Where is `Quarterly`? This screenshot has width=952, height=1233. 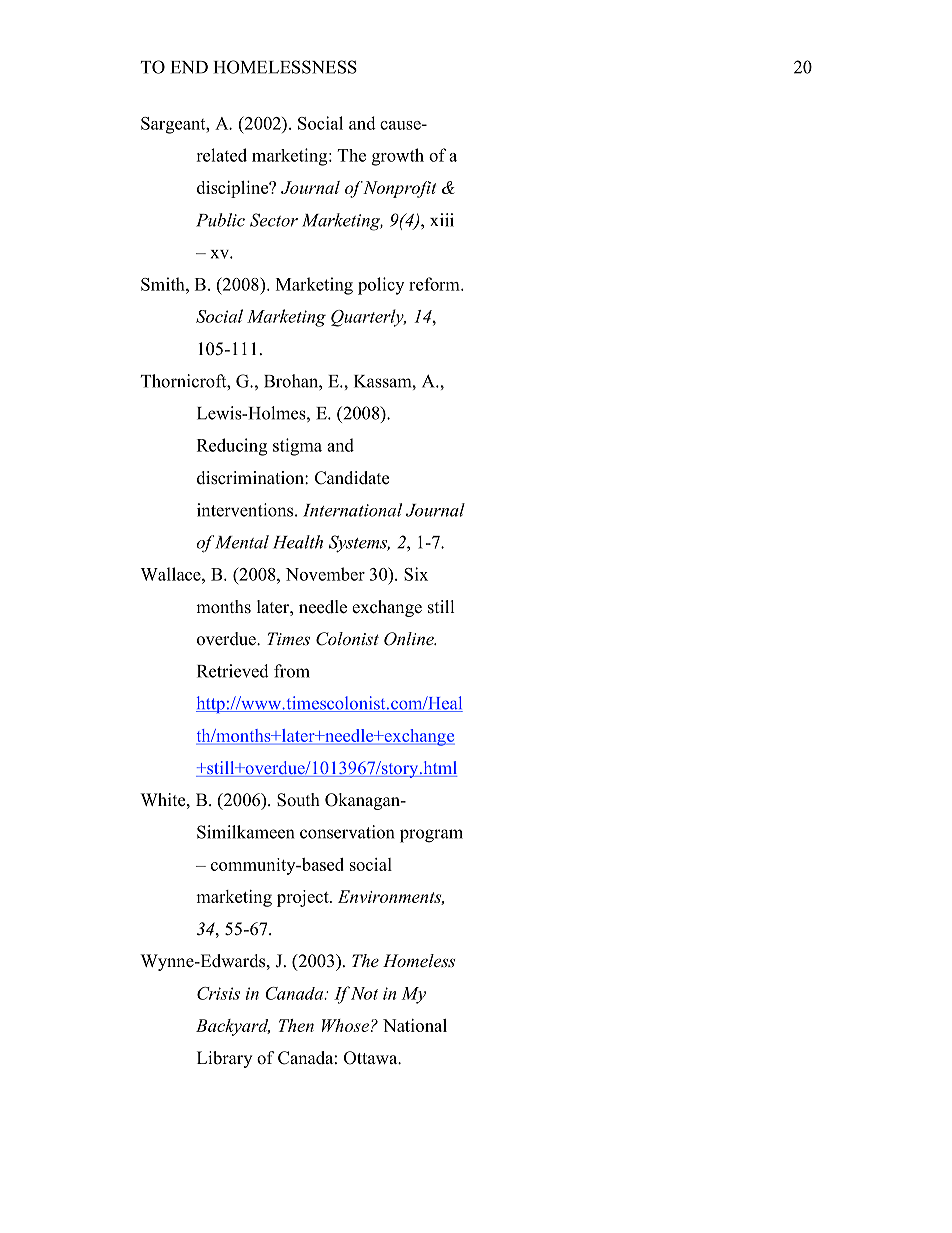
Quarterly is located at coordinates (368, 318).
